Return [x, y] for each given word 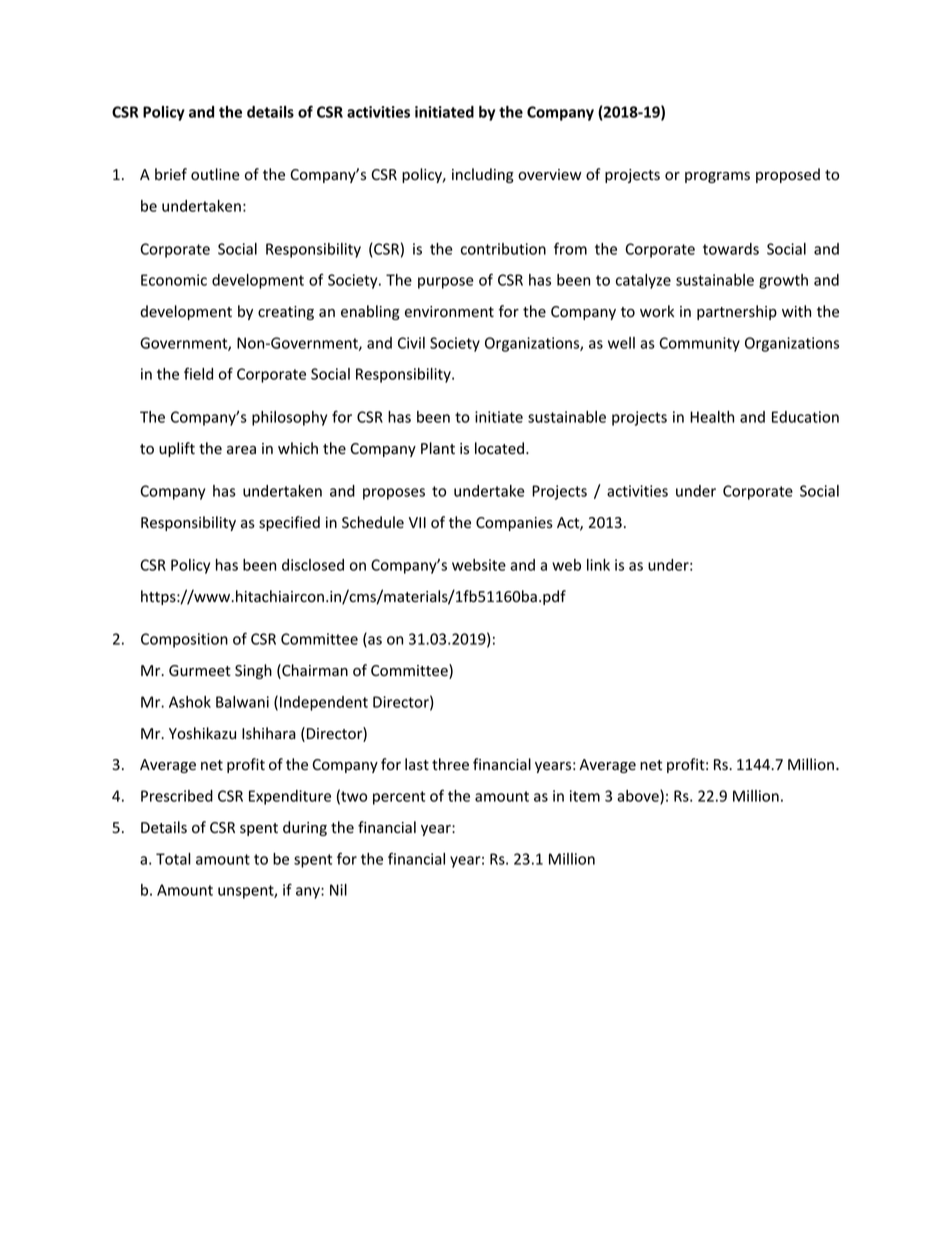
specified [289, 523]
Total [173, 859]
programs [717, 177]
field [198, 373]
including [483, 175]
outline [215, 174]
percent [399, 798]
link [598, 565]
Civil [411, 343]
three [450, 764]
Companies [514, 524]
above [639, 797]
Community [699, 344]
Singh [253, 671]
